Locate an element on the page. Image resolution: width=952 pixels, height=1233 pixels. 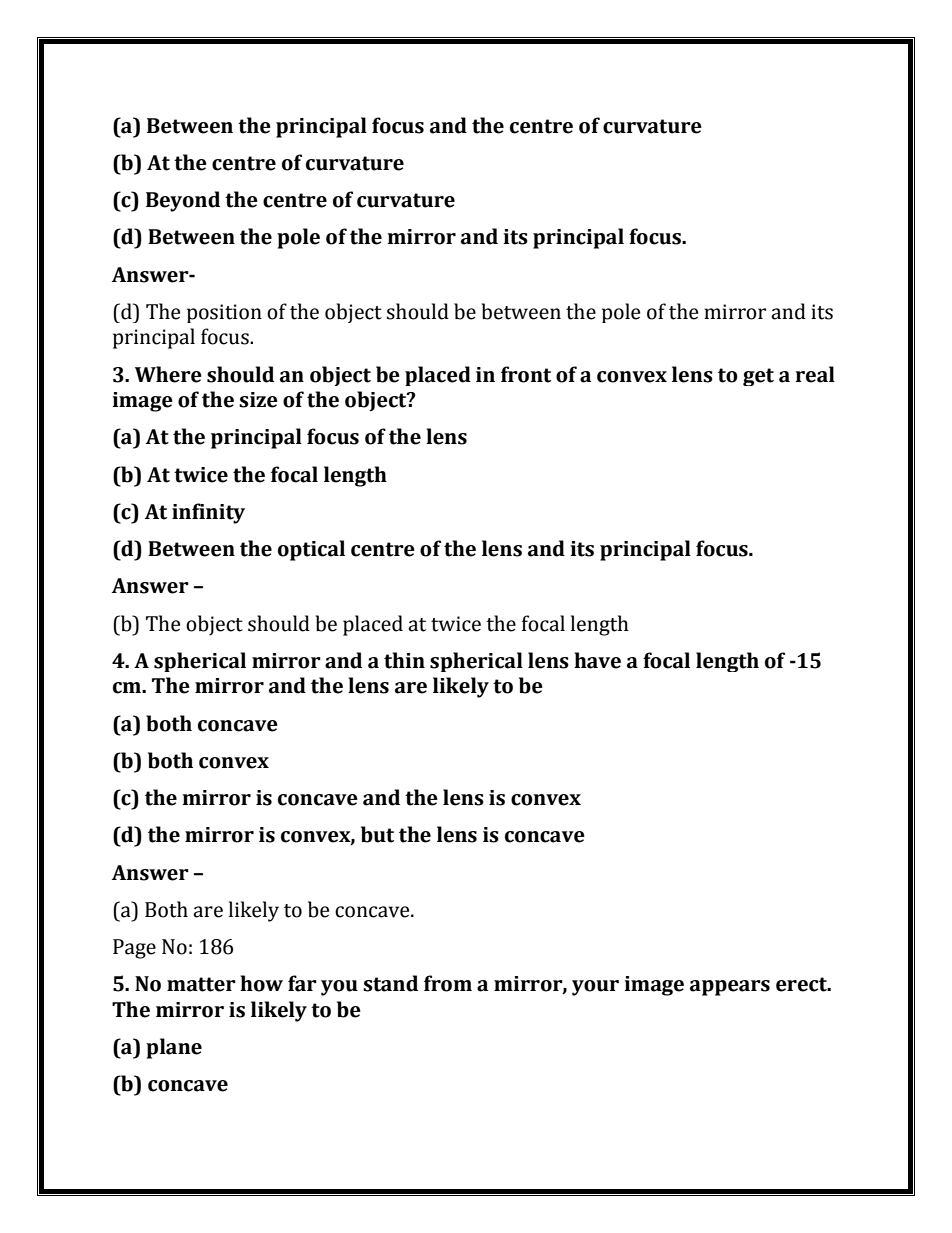
Beyond is located at coordinates (183, 201).
